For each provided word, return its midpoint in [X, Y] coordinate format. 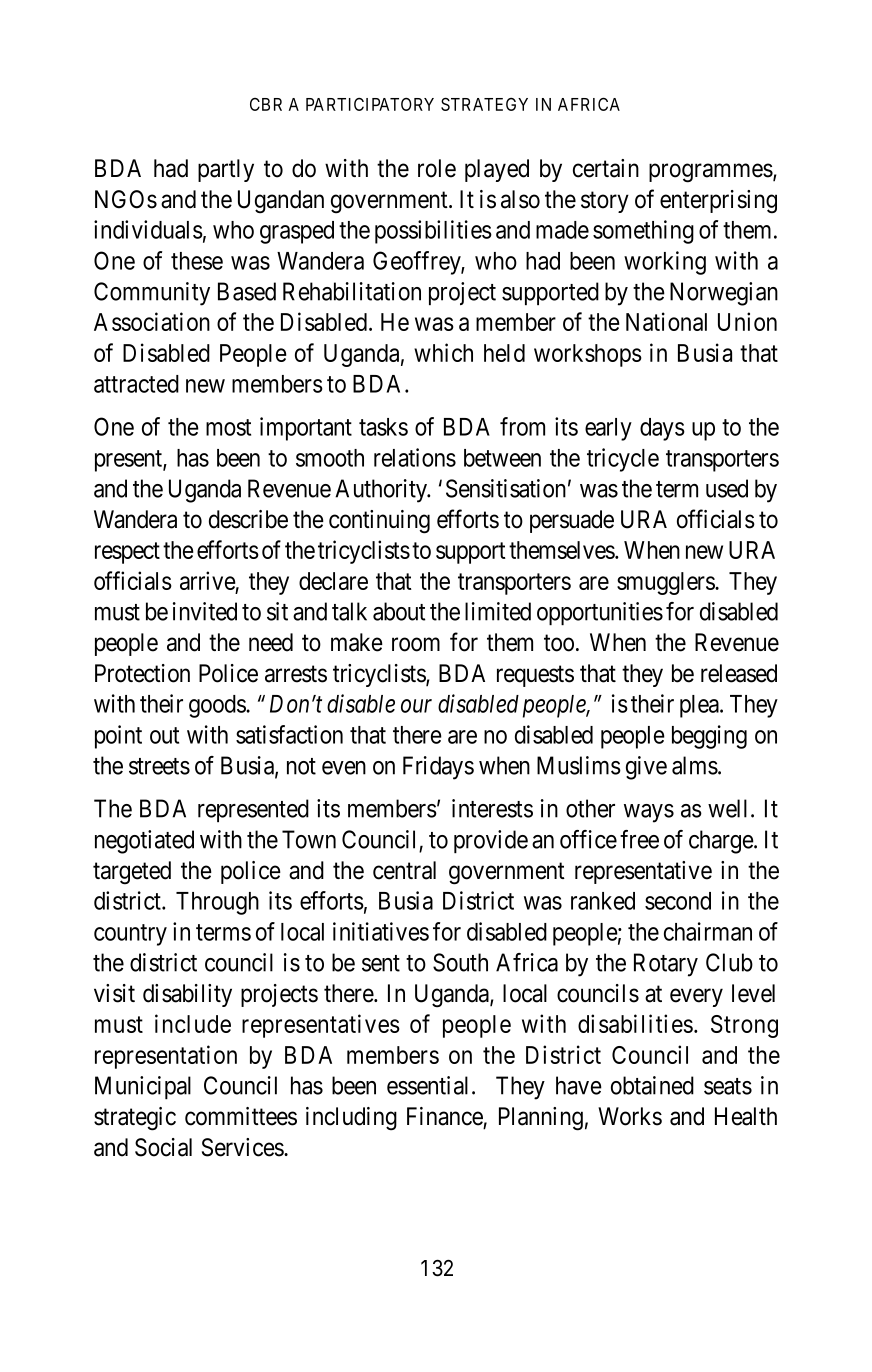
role [437, 168]
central [404, 870]
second [678, 901]
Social [163, 1147]
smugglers [666, 583]
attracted [136, 384]
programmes [711, 173]
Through [217, 903]
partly [226, 170]
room [416, 645]
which [443, 352]
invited [205, 611]
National [666, 321]
